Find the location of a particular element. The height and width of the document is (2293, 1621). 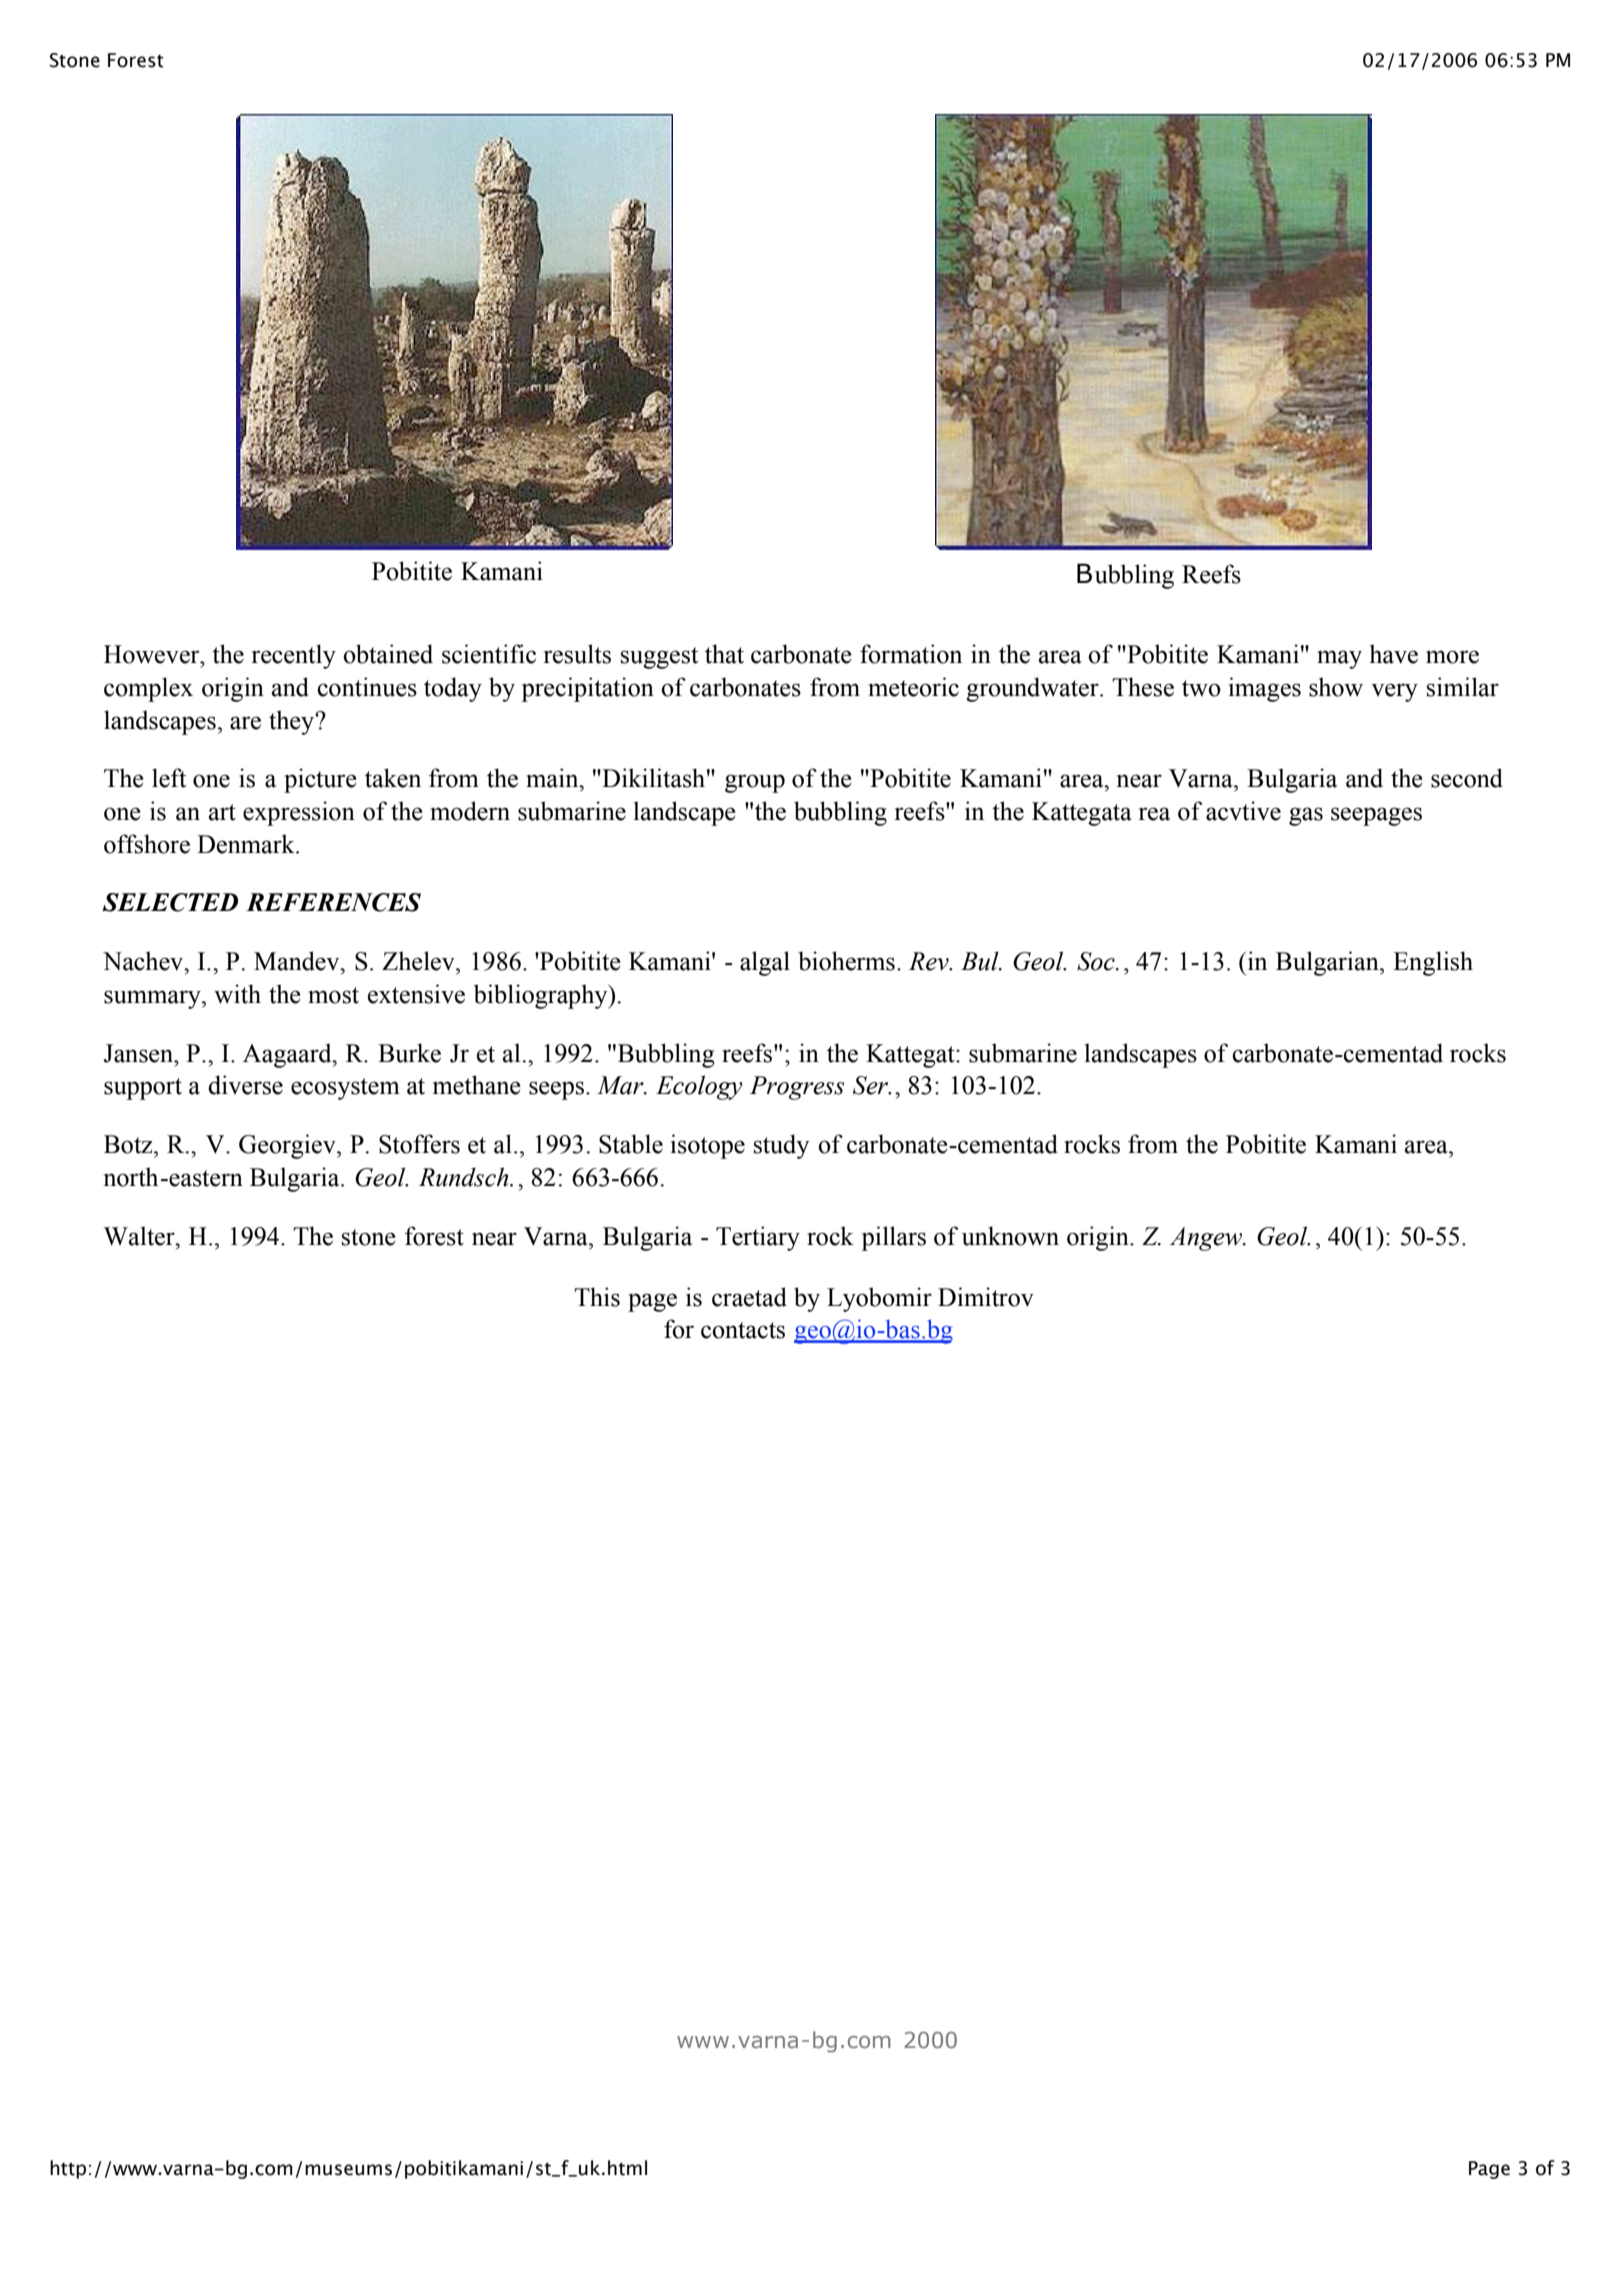

algal is located at coordinates (765, 963).
